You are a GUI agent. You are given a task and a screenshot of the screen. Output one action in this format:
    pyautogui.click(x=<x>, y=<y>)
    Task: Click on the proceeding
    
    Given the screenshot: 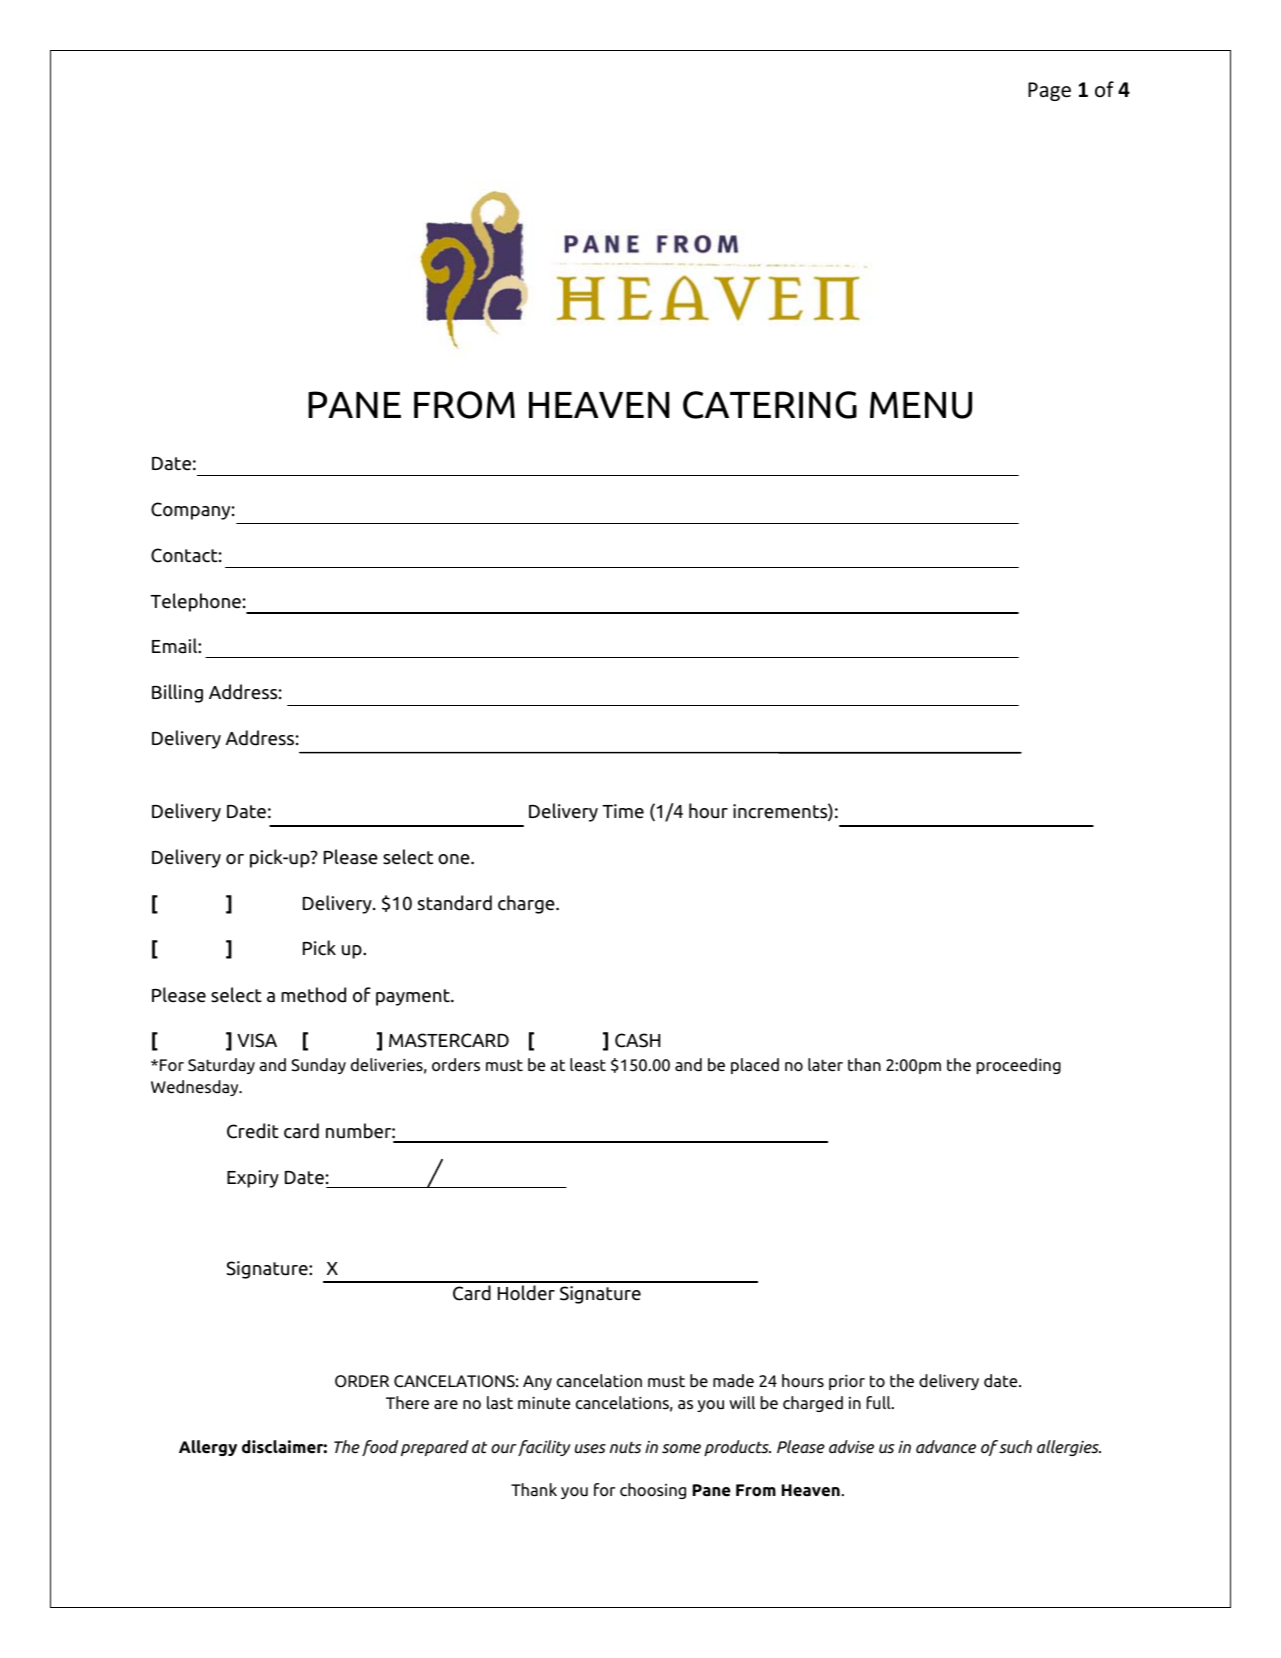 What is the action you would take?
    pyautogui.click(x=1019, y=1066)
